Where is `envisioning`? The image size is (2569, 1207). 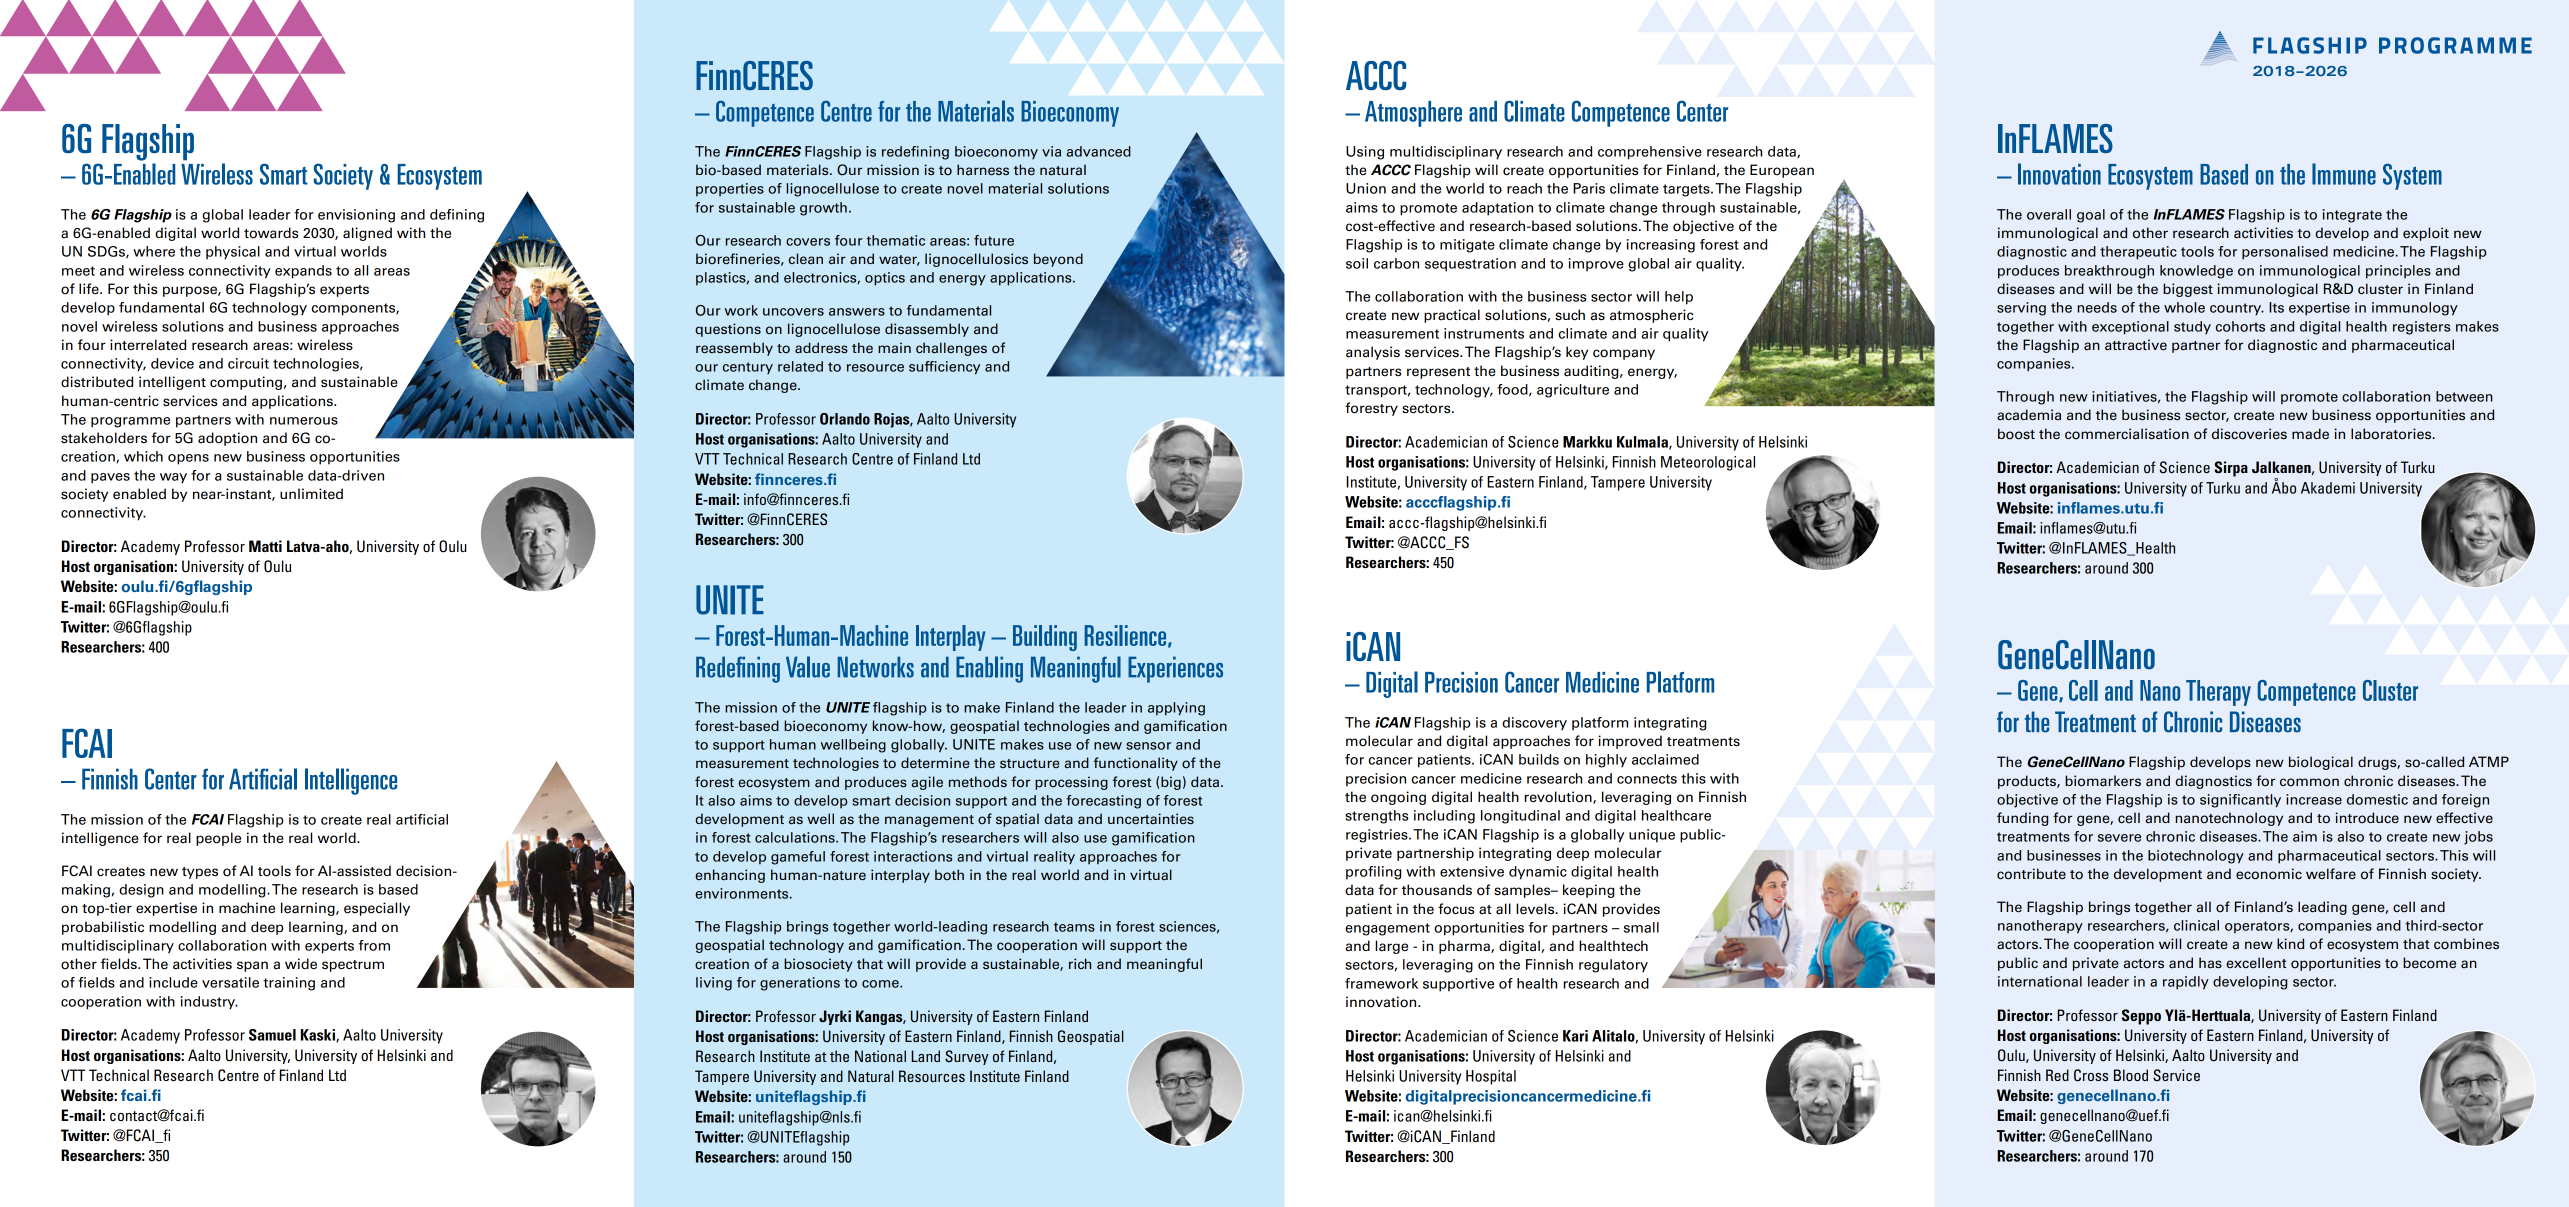 envisioning is located at coordinates (356, 216).
